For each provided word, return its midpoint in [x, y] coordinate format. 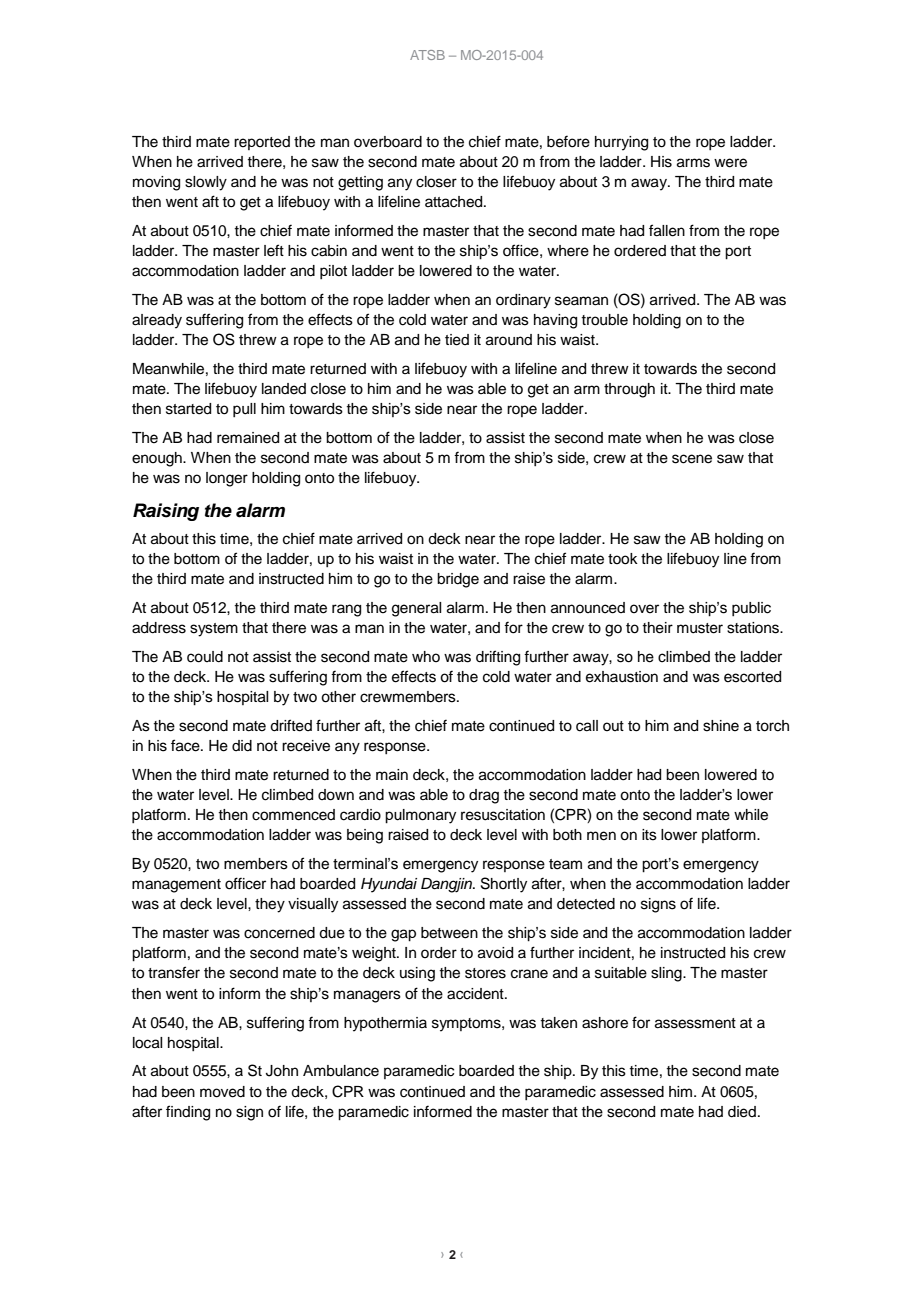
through [629, 390]
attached [455, 202]
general [416, 609]
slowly [206, 183]
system [214, 630]
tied [457, 340]
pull [244, 410]
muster [700, 628]
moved [222, 1092]
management [176, 886]
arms [693, 163]
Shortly [504, 885]
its [649, 835]
